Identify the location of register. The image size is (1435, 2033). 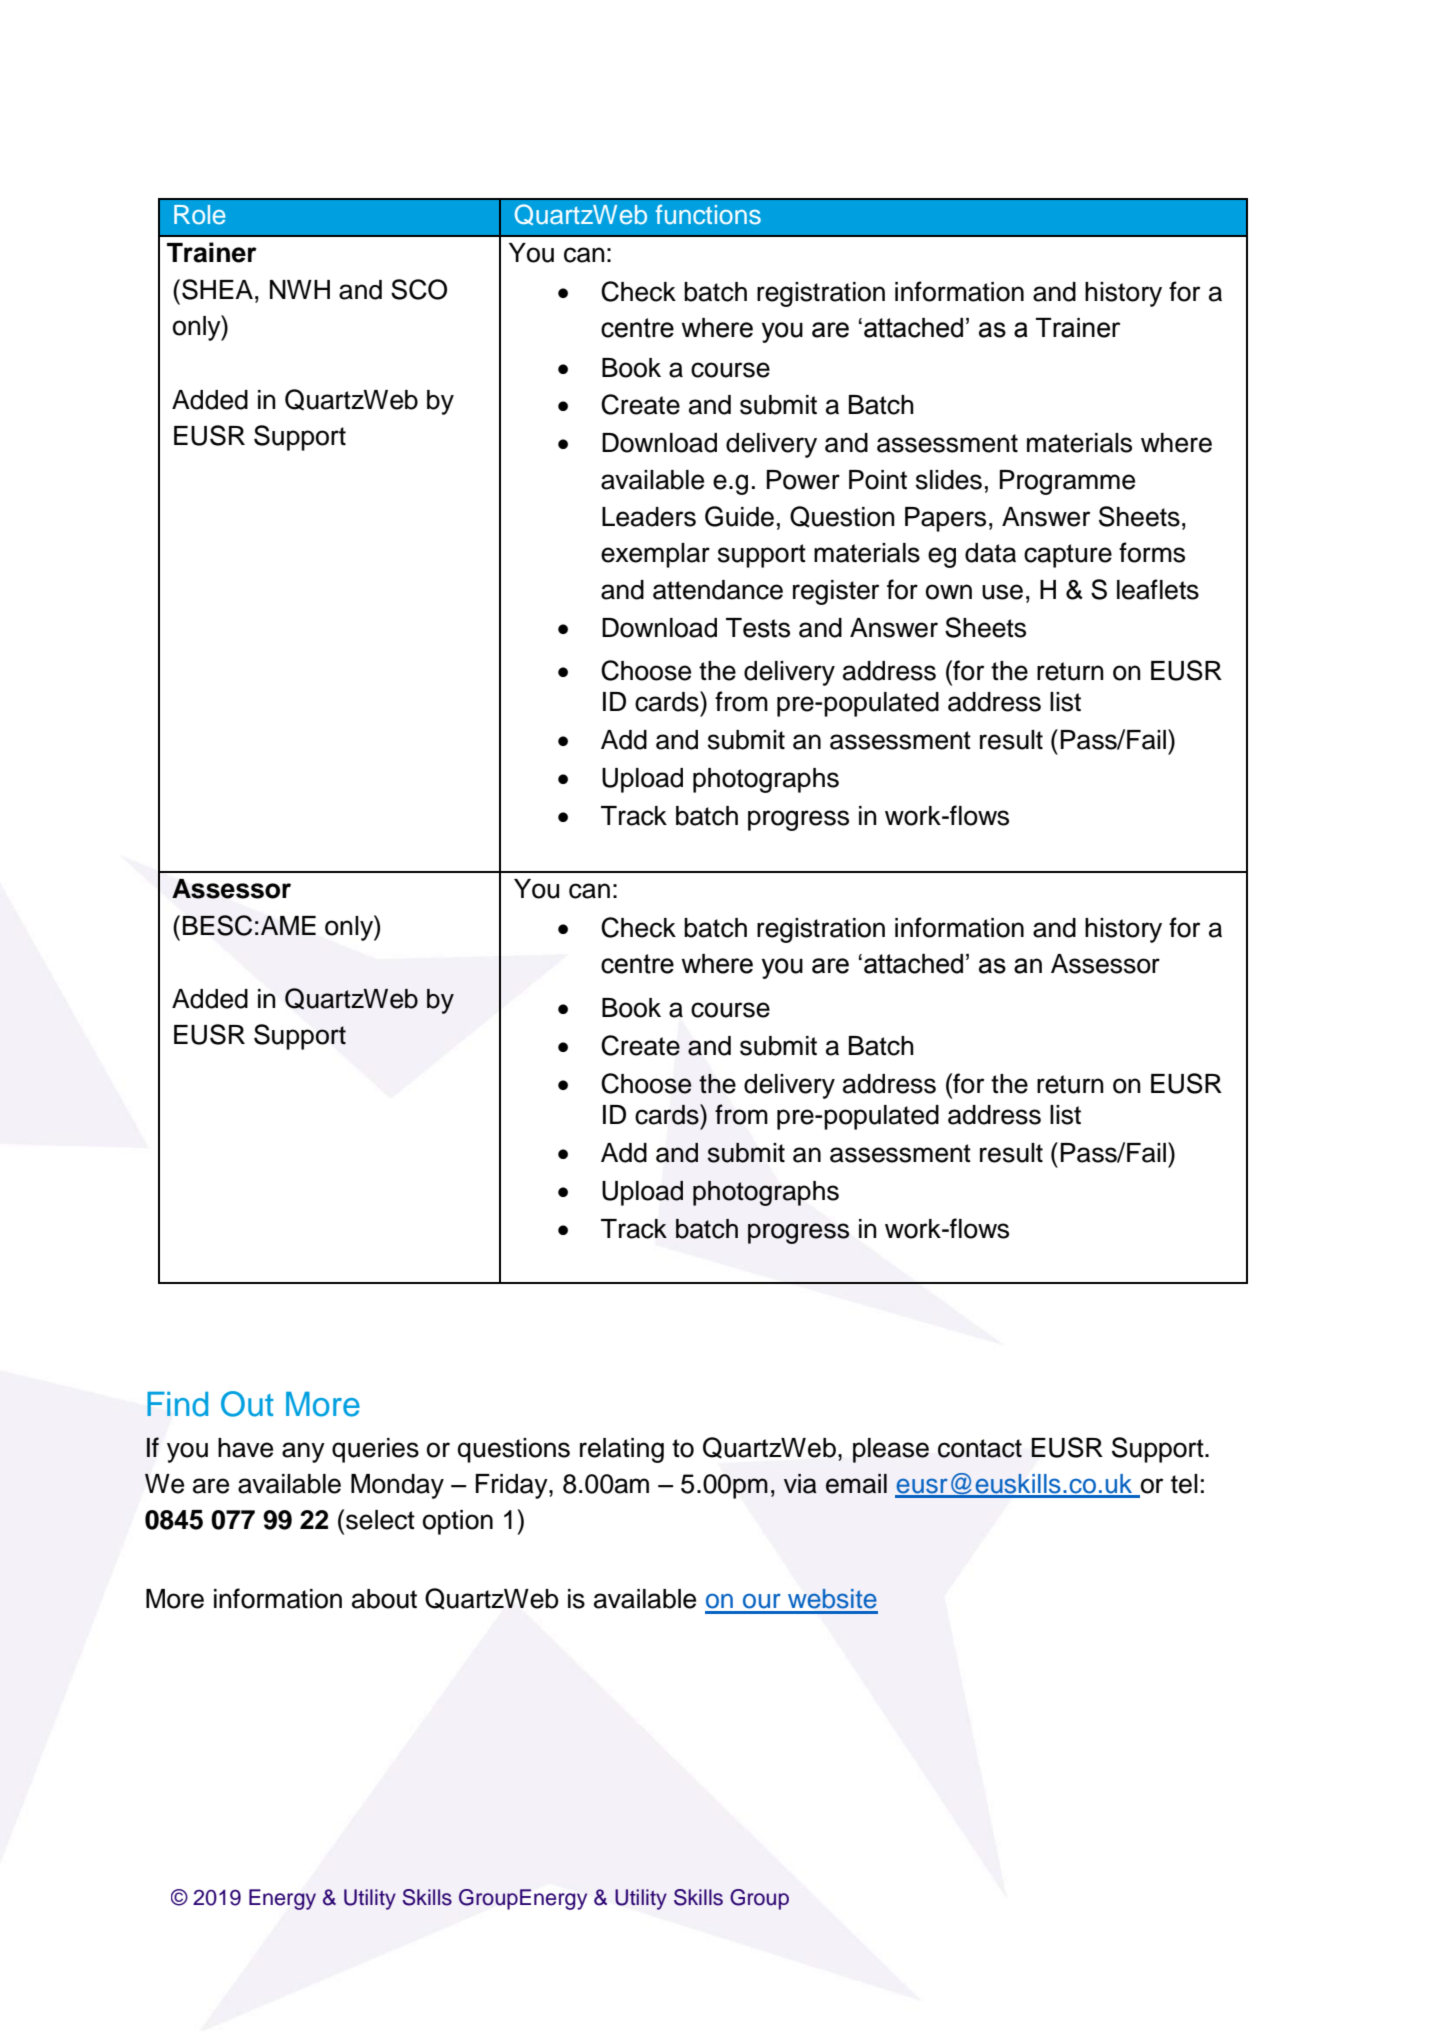
(836, 592).
